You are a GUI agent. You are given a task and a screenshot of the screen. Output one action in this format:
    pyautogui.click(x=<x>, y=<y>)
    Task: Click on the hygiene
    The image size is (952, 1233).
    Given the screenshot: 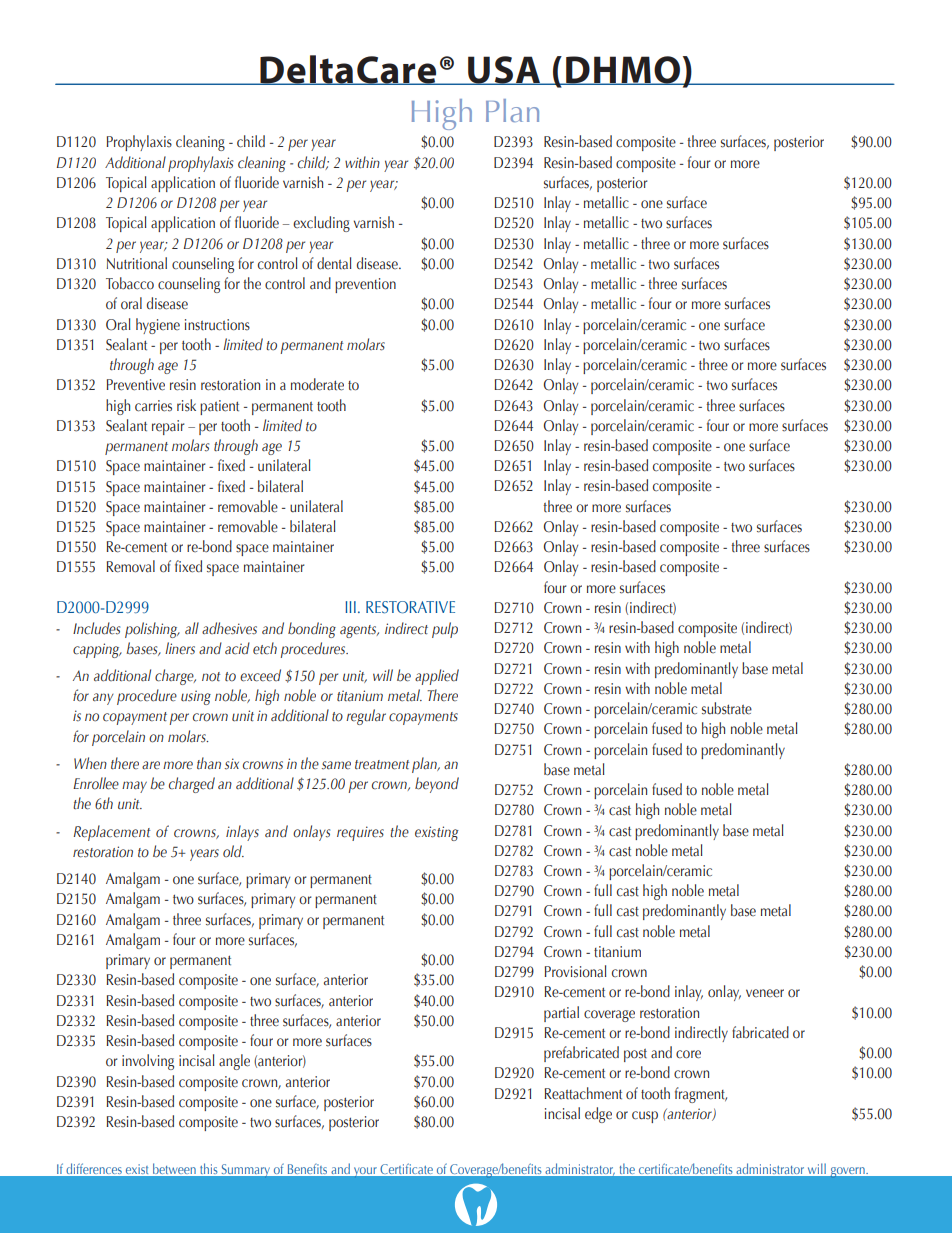 What is the action you would take?
    pyautogui.click(x=158, y=326)
